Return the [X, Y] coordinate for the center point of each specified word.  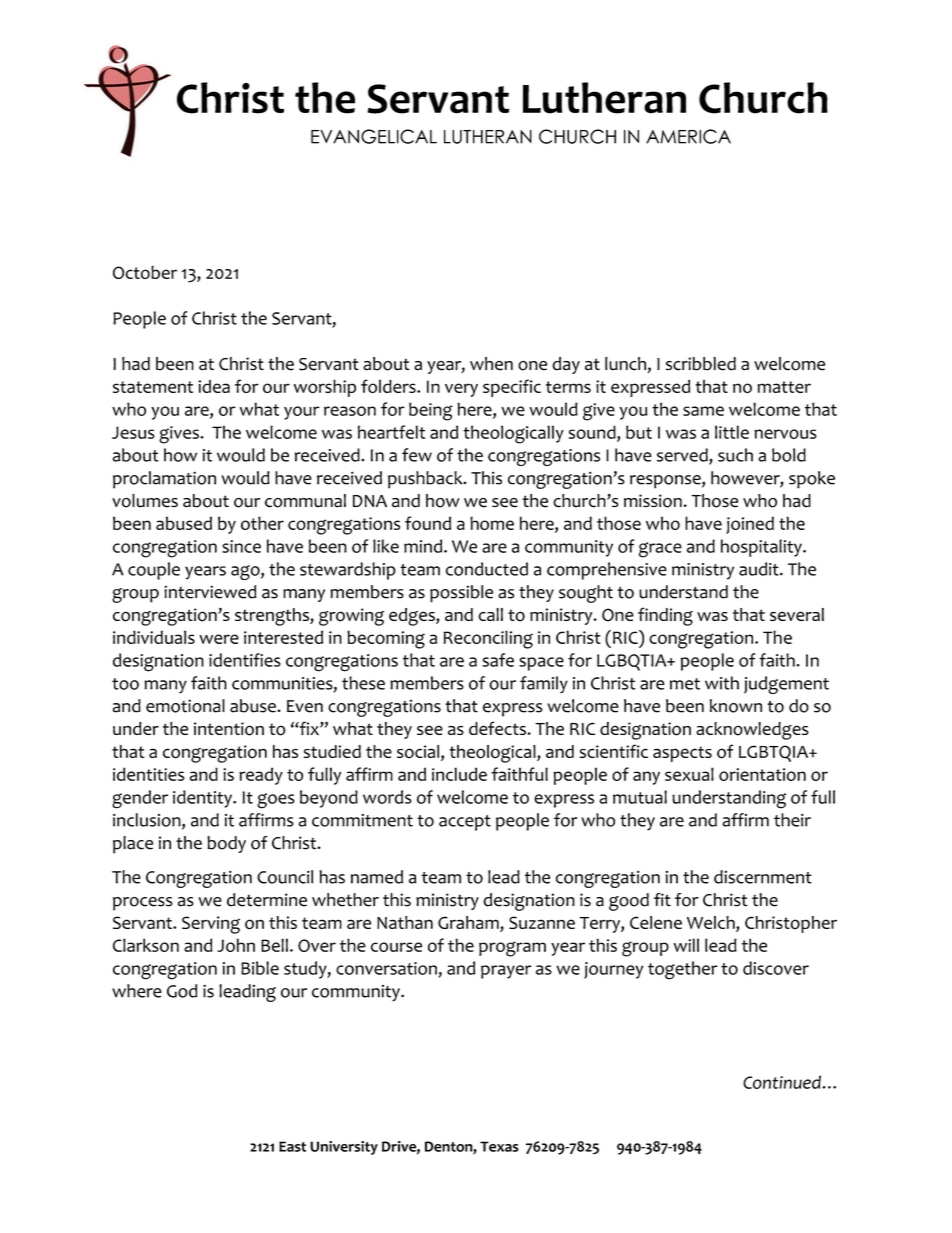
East [292, 1146]
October [145, 272]
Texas [499, 1146]
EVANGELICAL [374, 136]
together [682, 970]
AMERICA [688, 136]
